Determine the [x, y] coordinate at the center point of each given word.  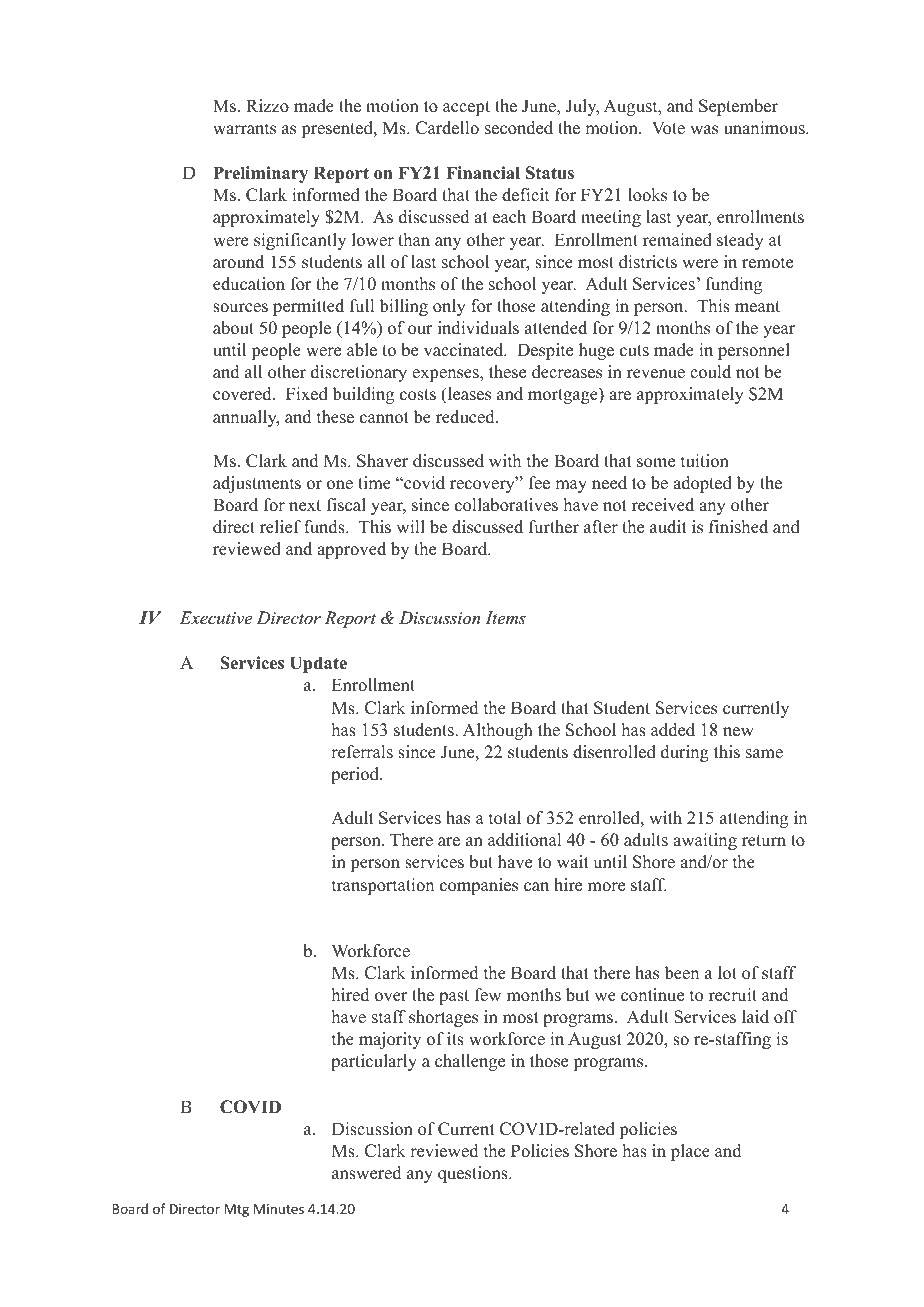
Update [318, 664]
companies [479, 886]
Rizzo [267, 106]
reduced [466, 417]
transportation [383, 886]
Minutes [279, 1209]
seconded [519, 128]
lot [727, 973]
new [738, 732]
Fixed [307, 394]
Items [505, 617]
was [704, 130]
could [710, 372]
